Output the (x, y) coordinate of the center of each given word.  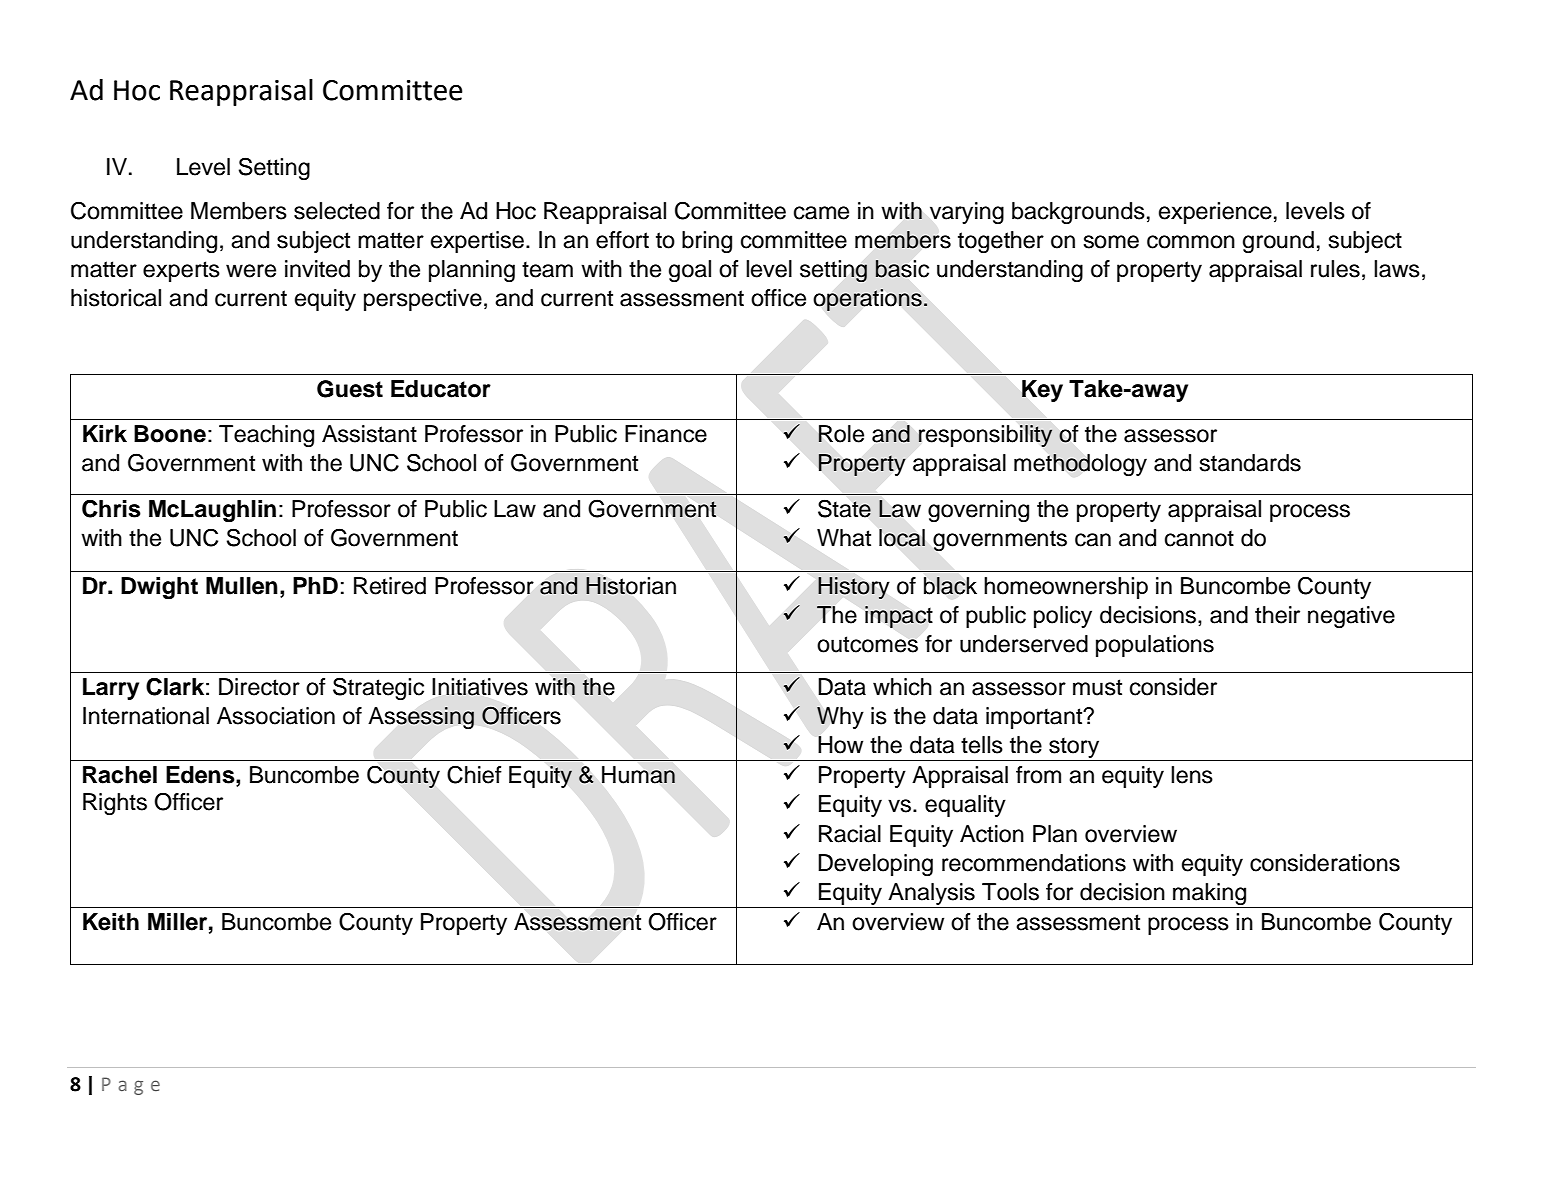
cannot (1199, 538)
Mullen (242, 586)
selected (337, 211)
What (844, 538)
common (1191, 242)
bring (707, 242)
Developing (875, 865)
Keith (111, 922)
